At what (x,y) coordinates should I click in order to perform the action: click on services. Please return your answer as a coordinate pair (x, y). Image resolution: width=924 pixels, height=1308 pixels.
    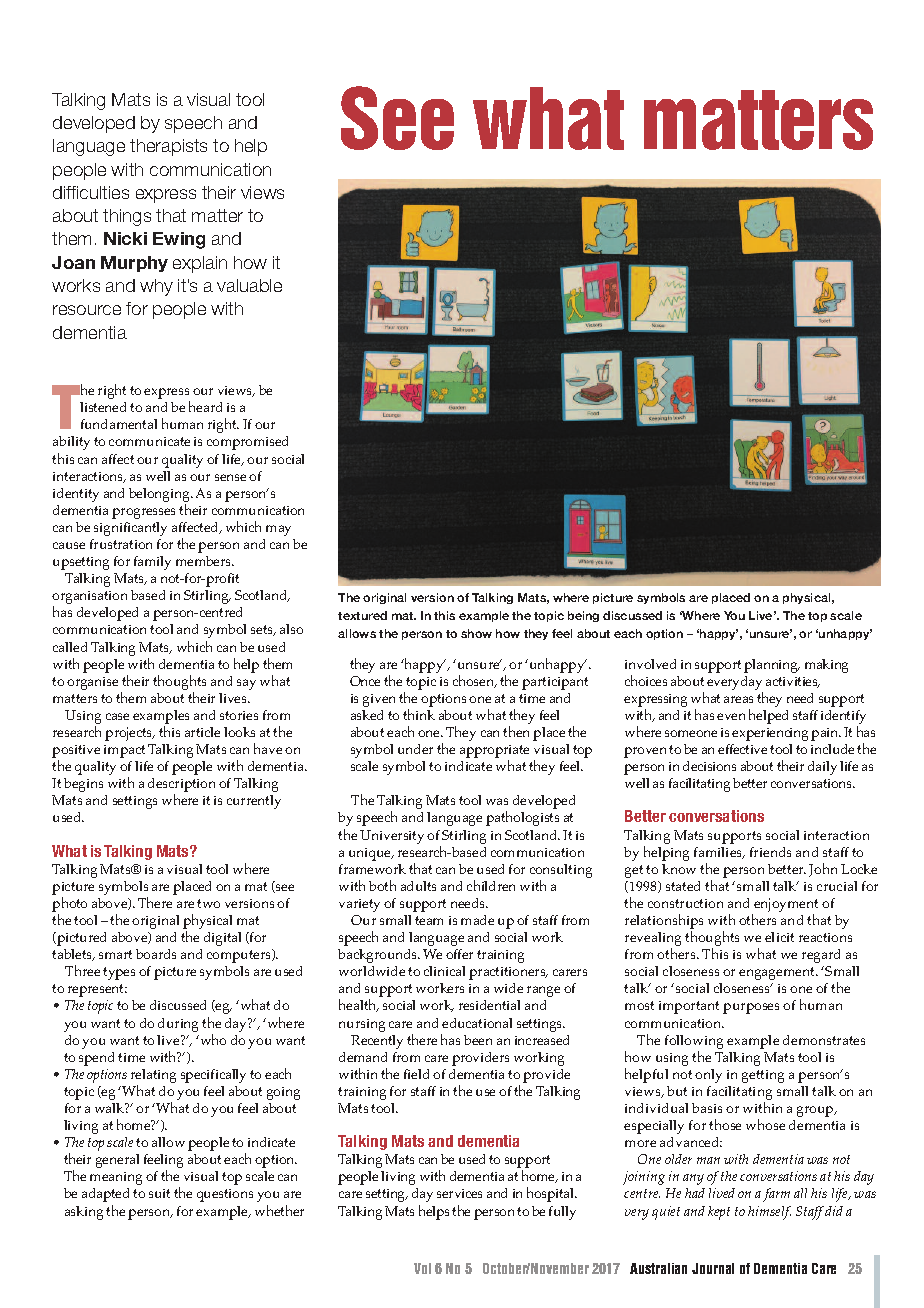
    Looking at the image, I should click on (459, 1193).
